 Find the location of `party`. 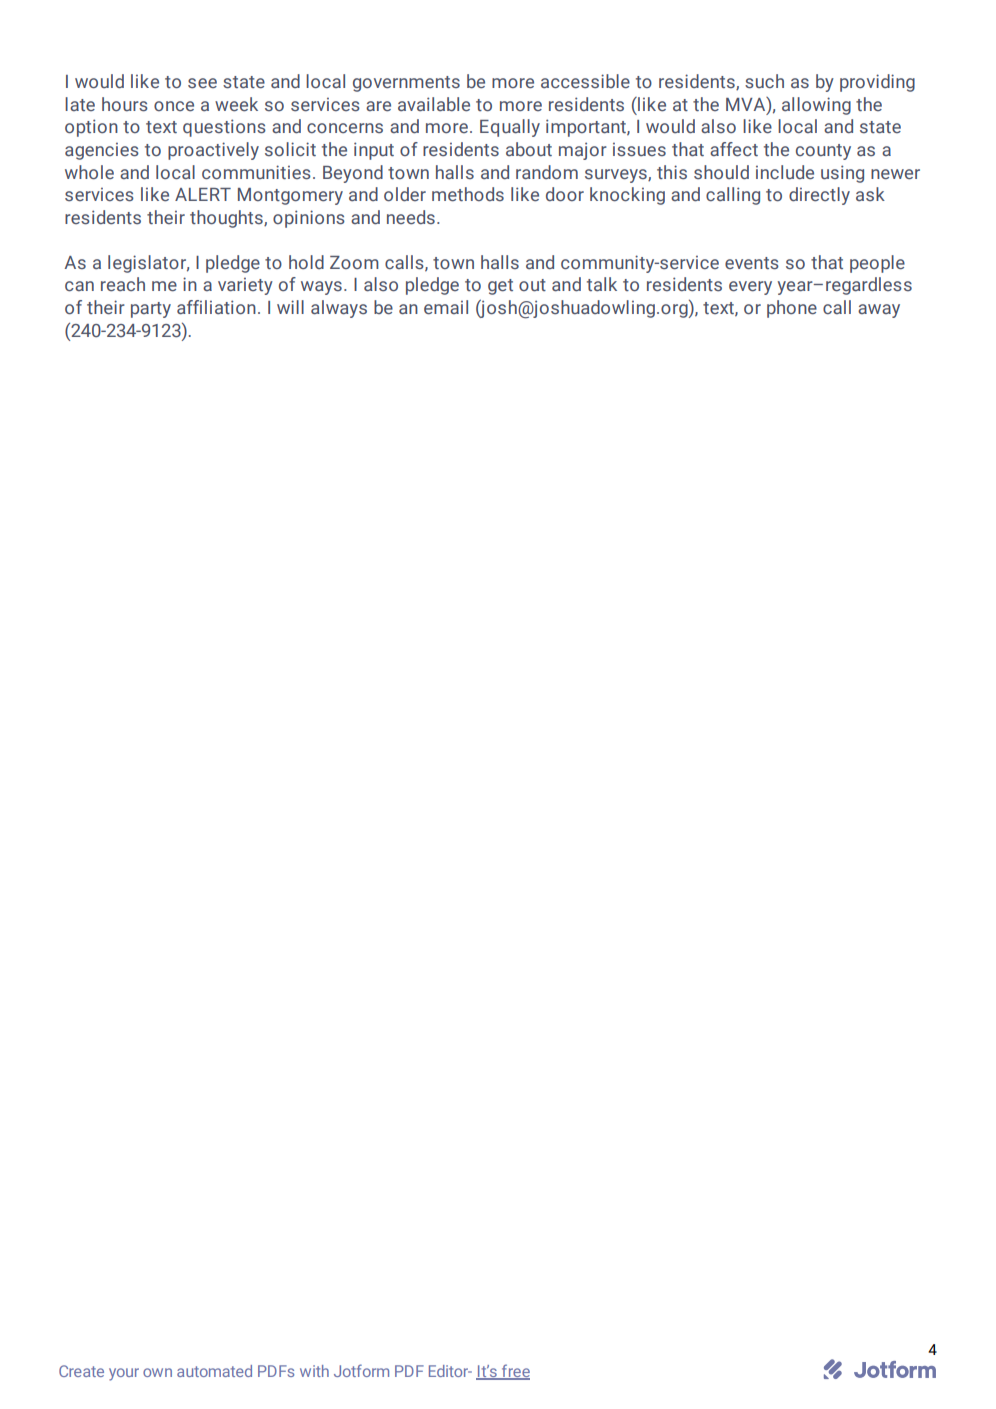

party is located at coordinates (151, 310).
